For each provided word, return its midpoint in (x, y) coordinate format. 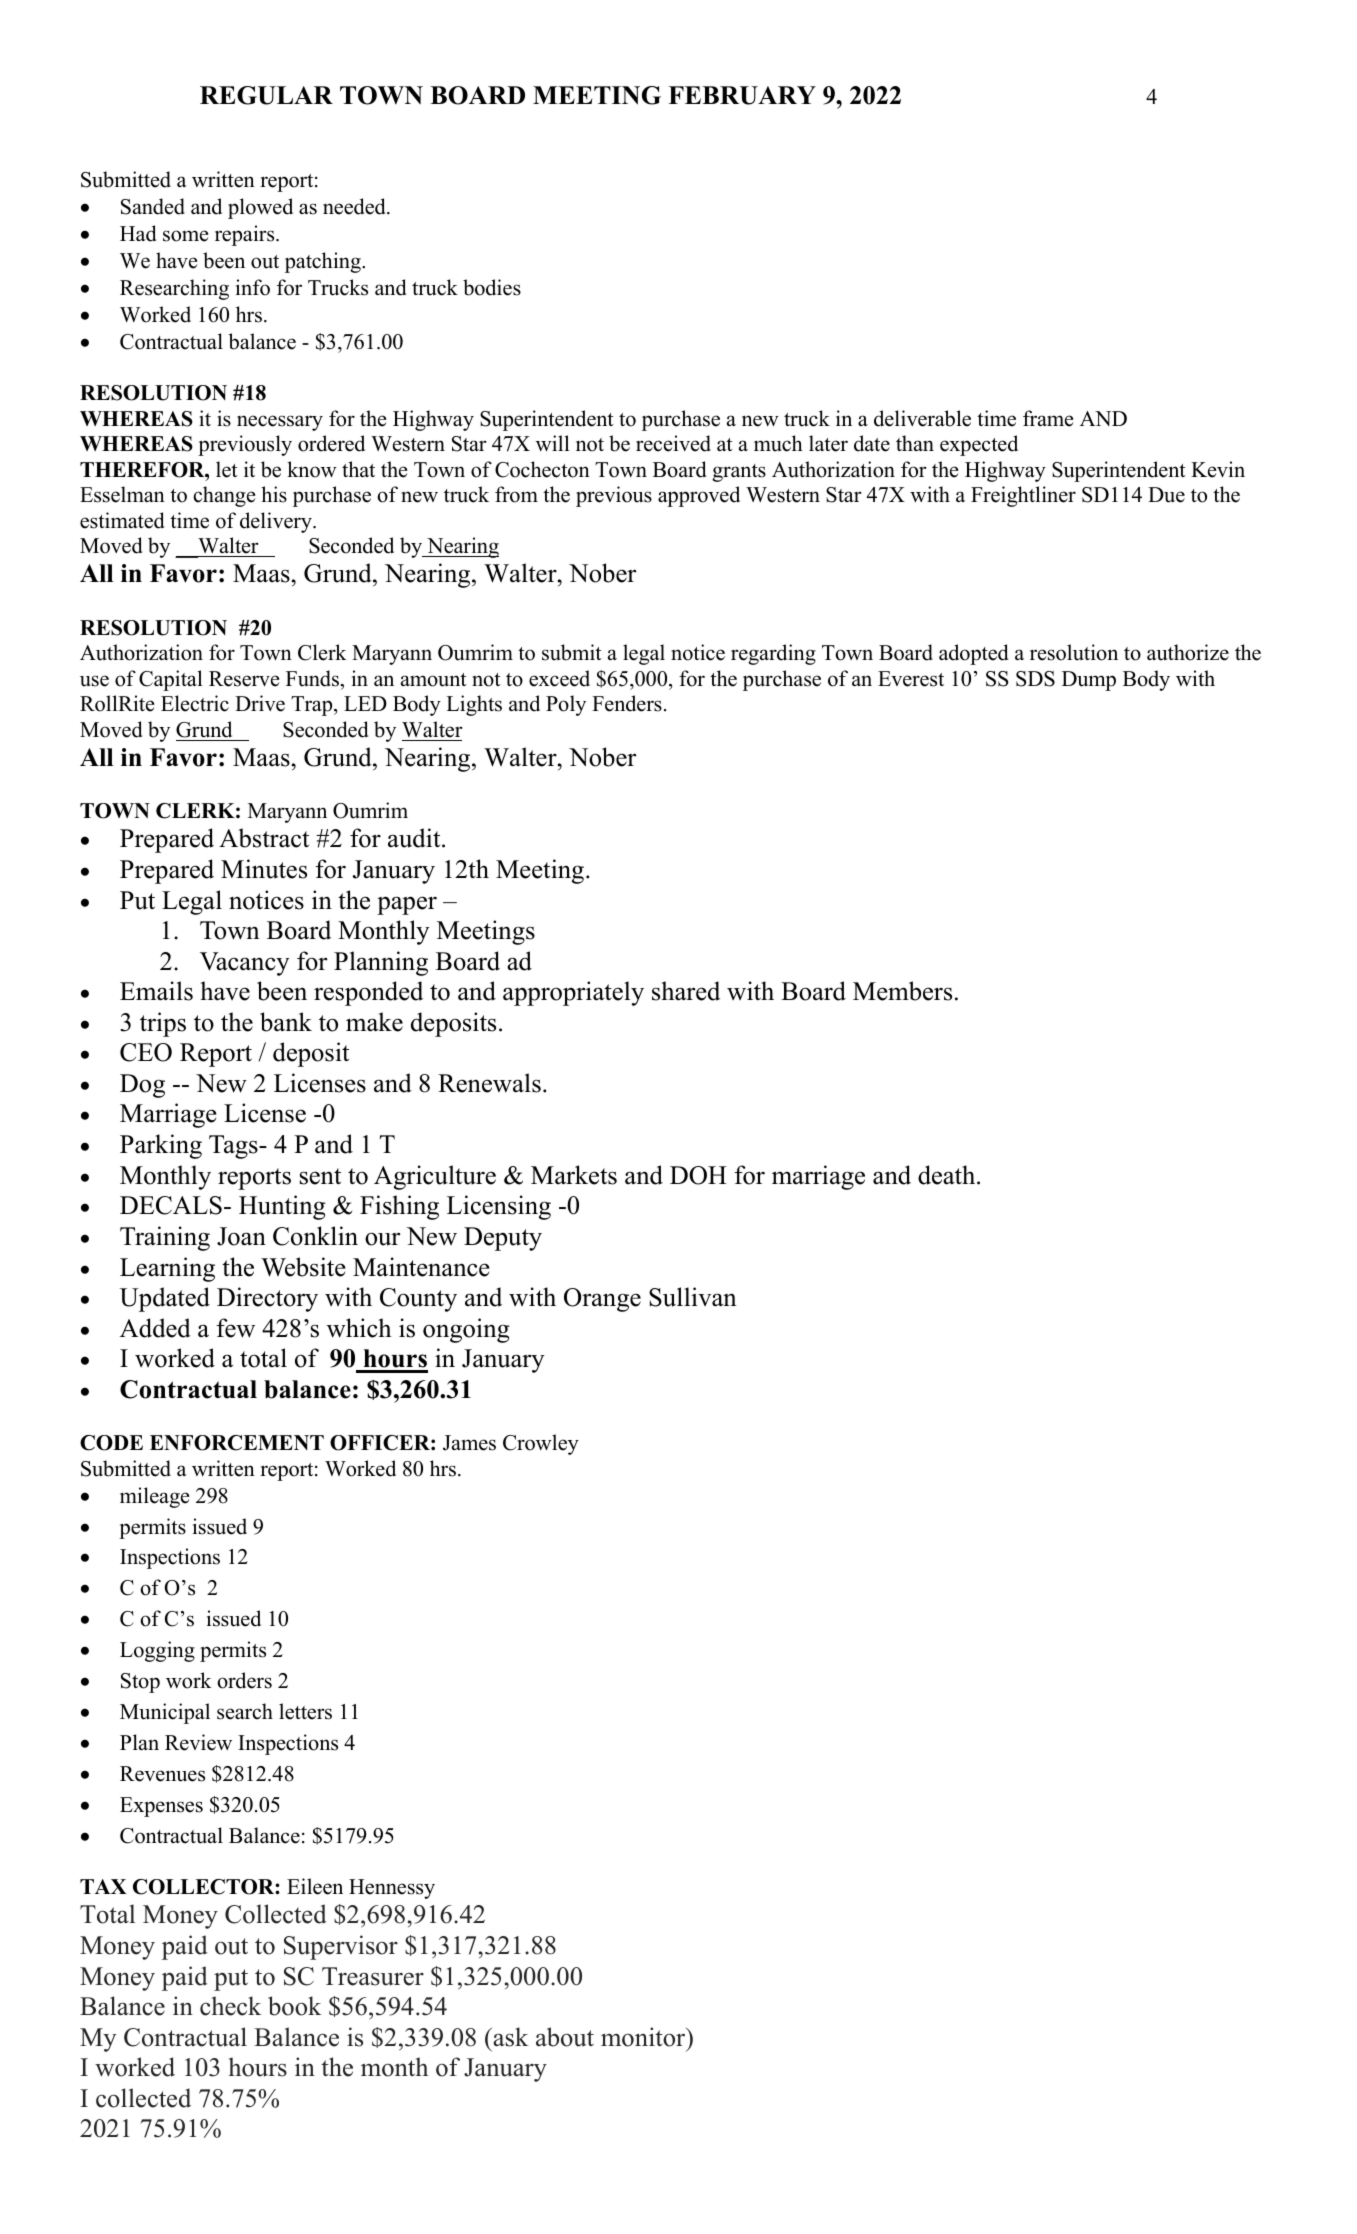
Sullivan (693, 1297)
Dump (1089, 681)
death (948, 1175)
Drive (260, 703)
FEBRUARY (742, 95)
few (235, 1328)
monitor (644, 2037)
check (230, 2006)
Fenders (627, 703)
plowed (260, 208)
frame (1048, 418)
